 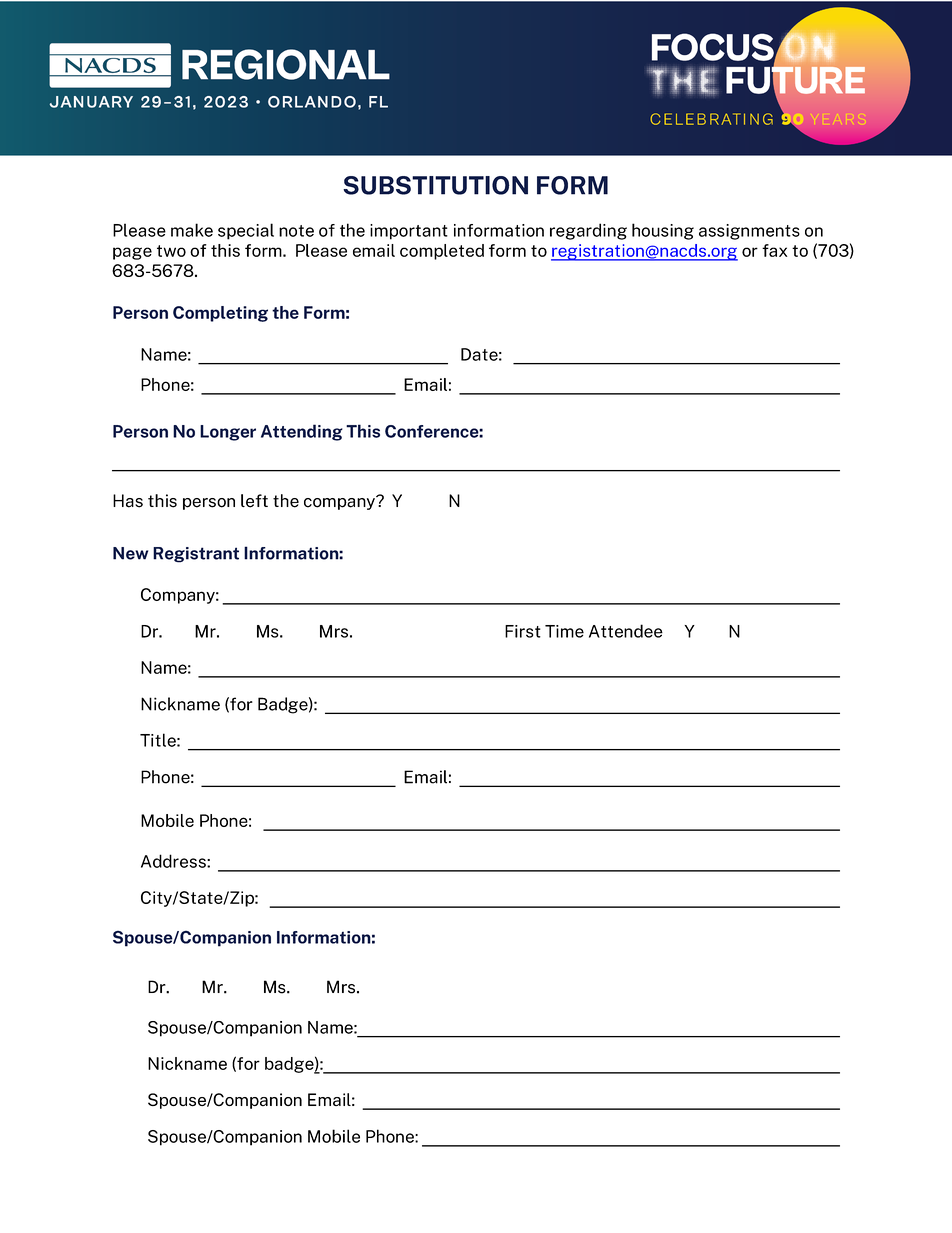 What do you see at coordinates (254, 501) in the page?
I see `left` at bounding box center [254, 501].
